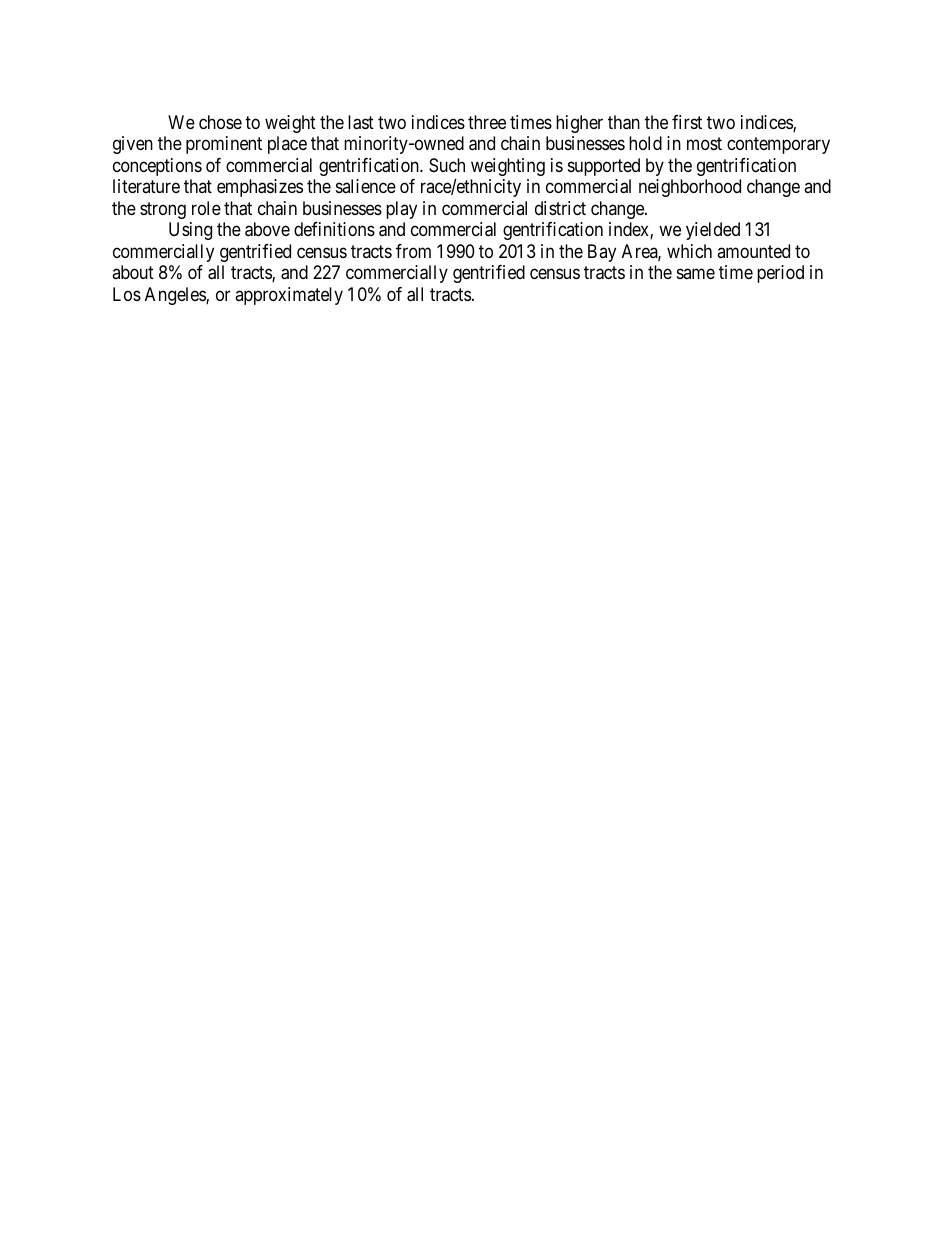 The width and height of the screenshot is (952, 1233). I want to click on same, so click(696, 274).
